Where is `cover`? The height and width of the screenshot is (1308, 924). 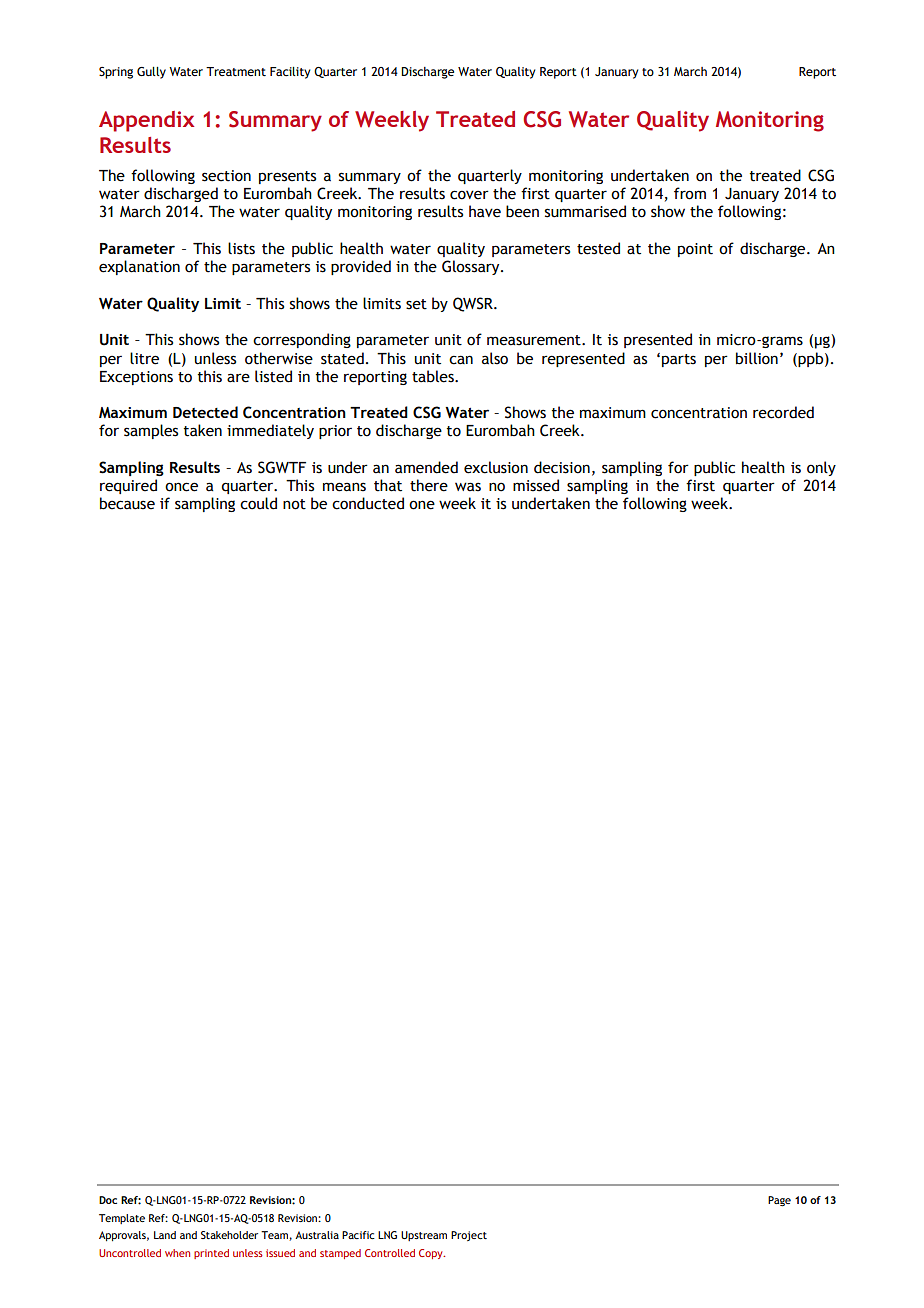 cover is located at coordinates (469, 195).
